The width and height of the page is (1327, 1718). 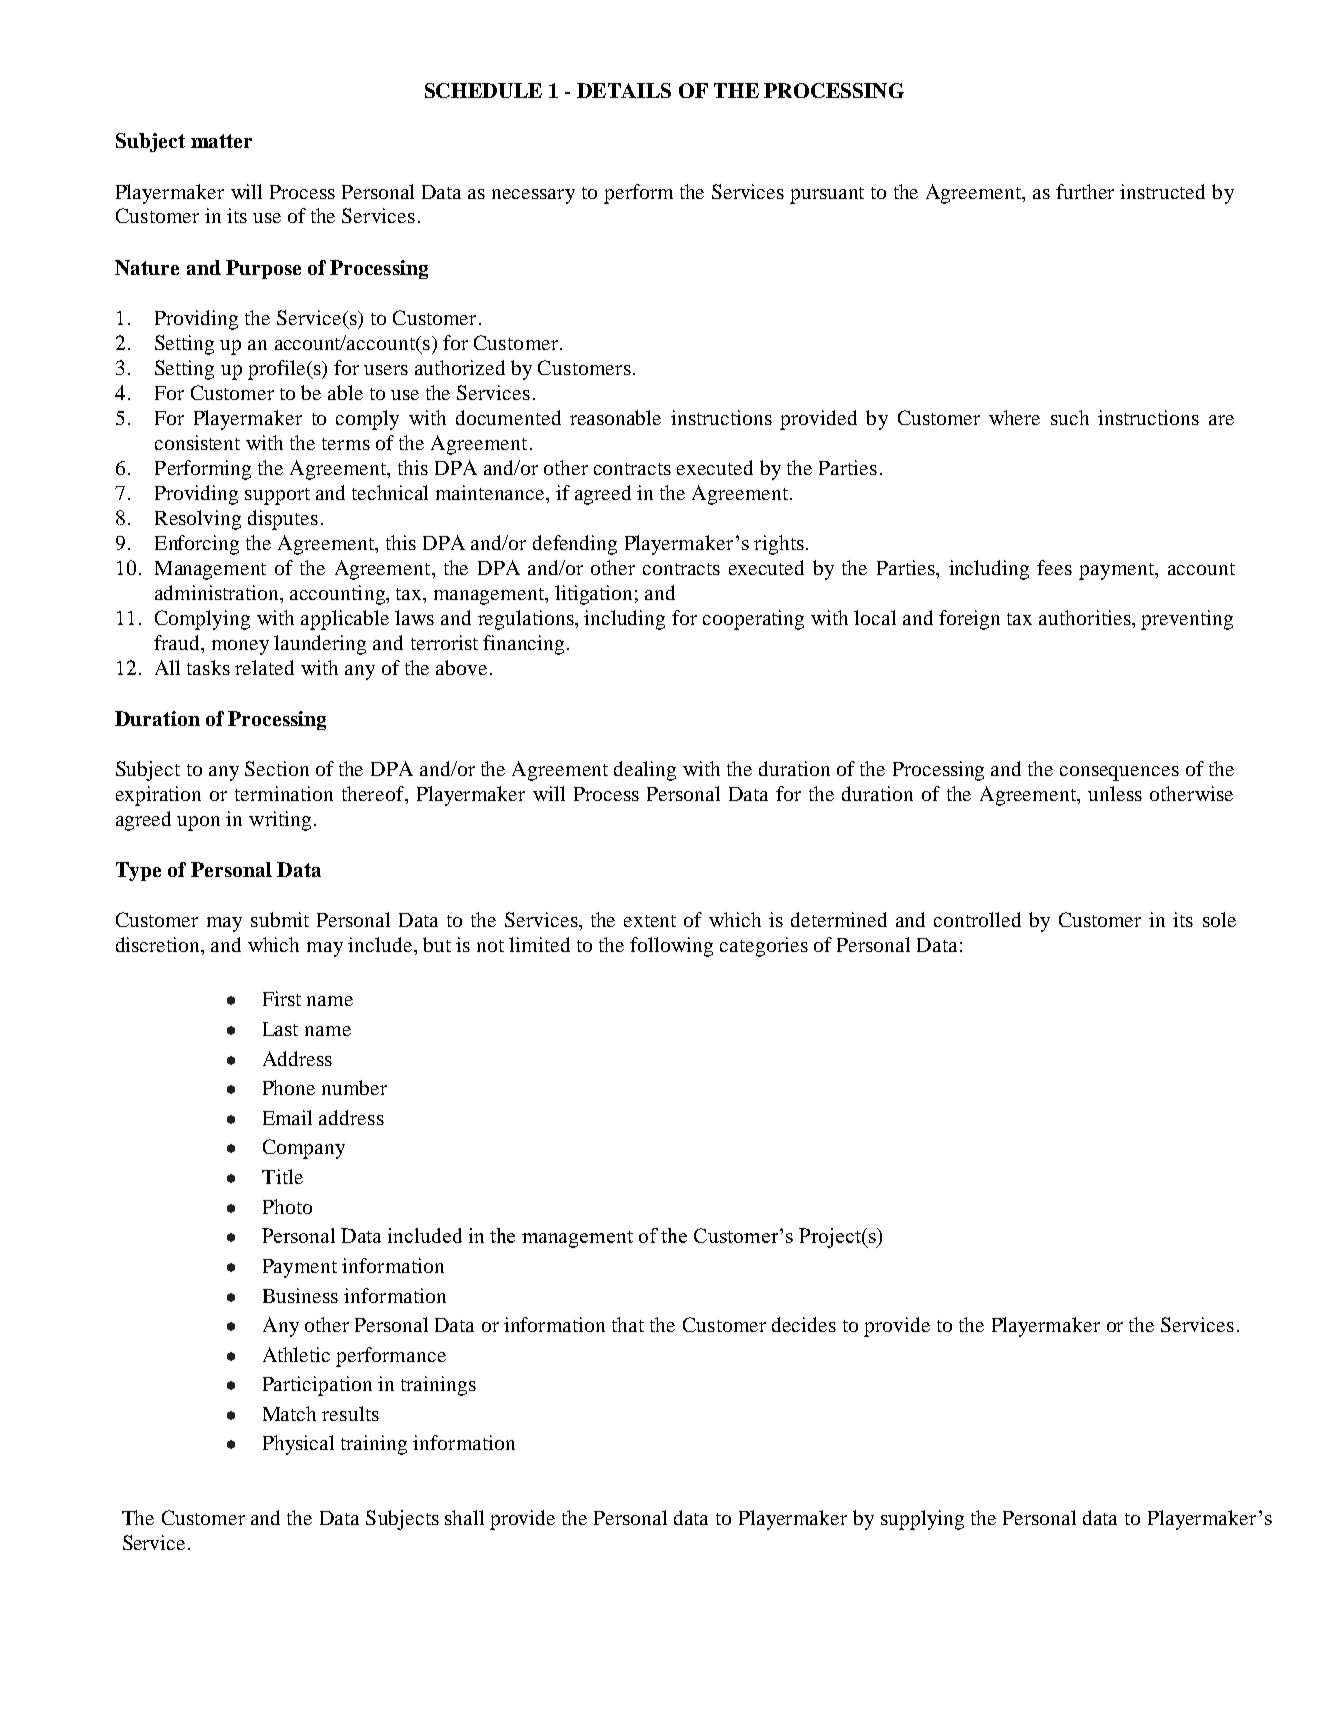 What do you see at coordinates (218, 592) in the page?
I see `administration` at bounding box center [218, 592].
